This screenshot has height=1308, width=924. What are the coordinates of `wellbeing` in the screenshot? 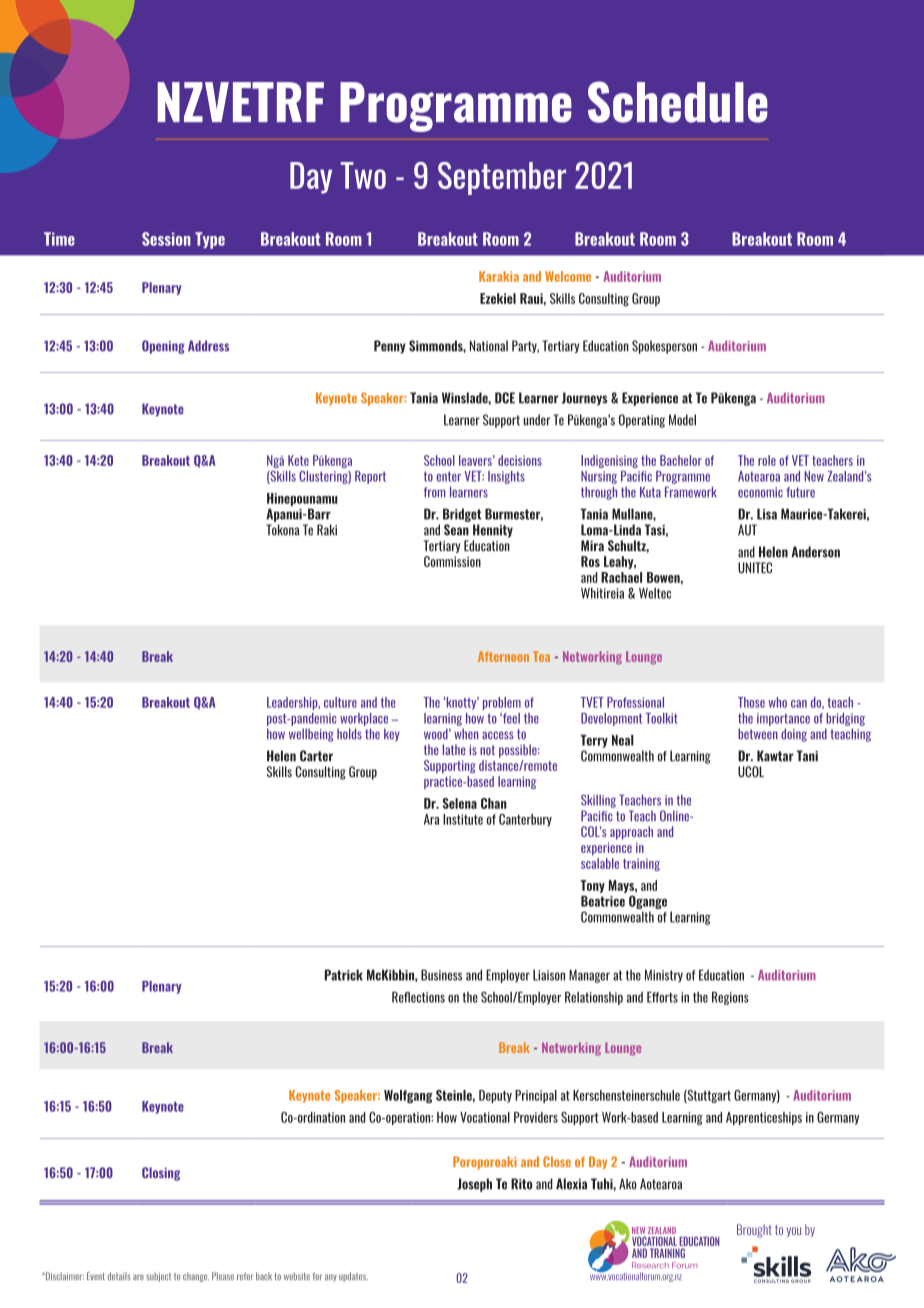 It's located at (311, 735).
